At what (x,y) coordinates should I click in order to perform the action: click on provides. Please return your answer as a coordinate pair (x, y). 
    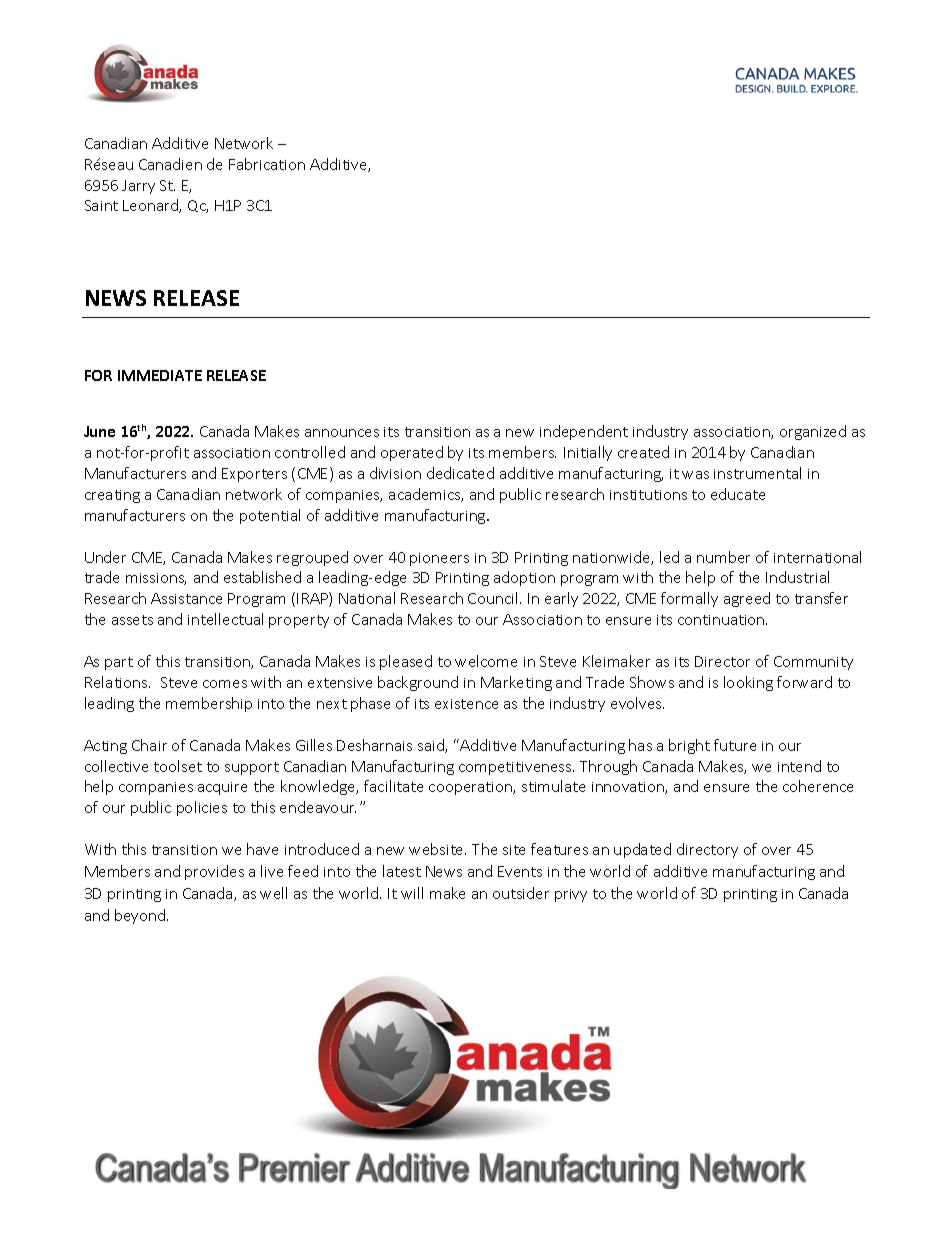
    Looking at the image, I should click on (214, 872).
